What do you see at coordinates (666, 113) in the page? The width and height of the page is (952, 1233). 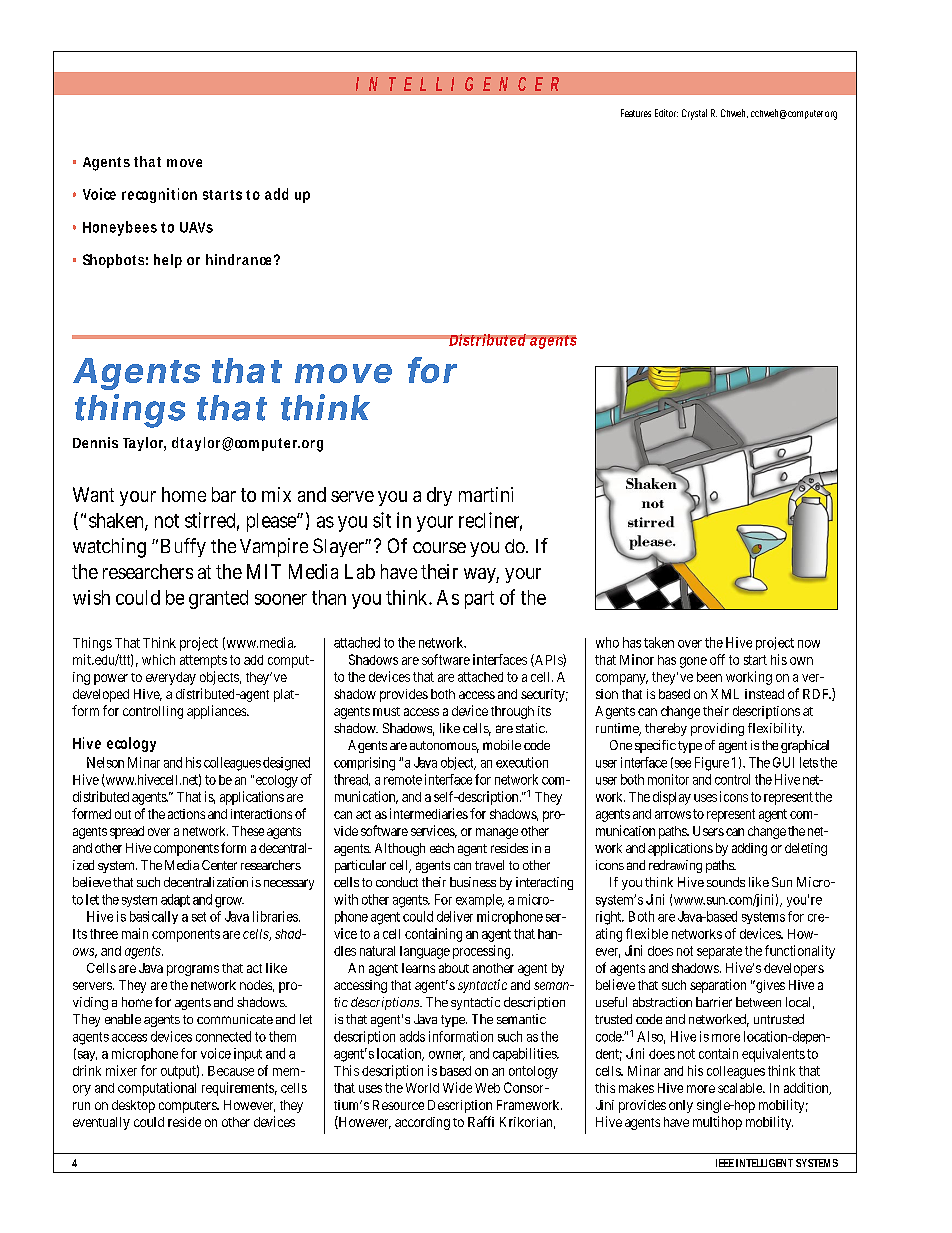 I see `Editor` at bounding box center [666, 113].
